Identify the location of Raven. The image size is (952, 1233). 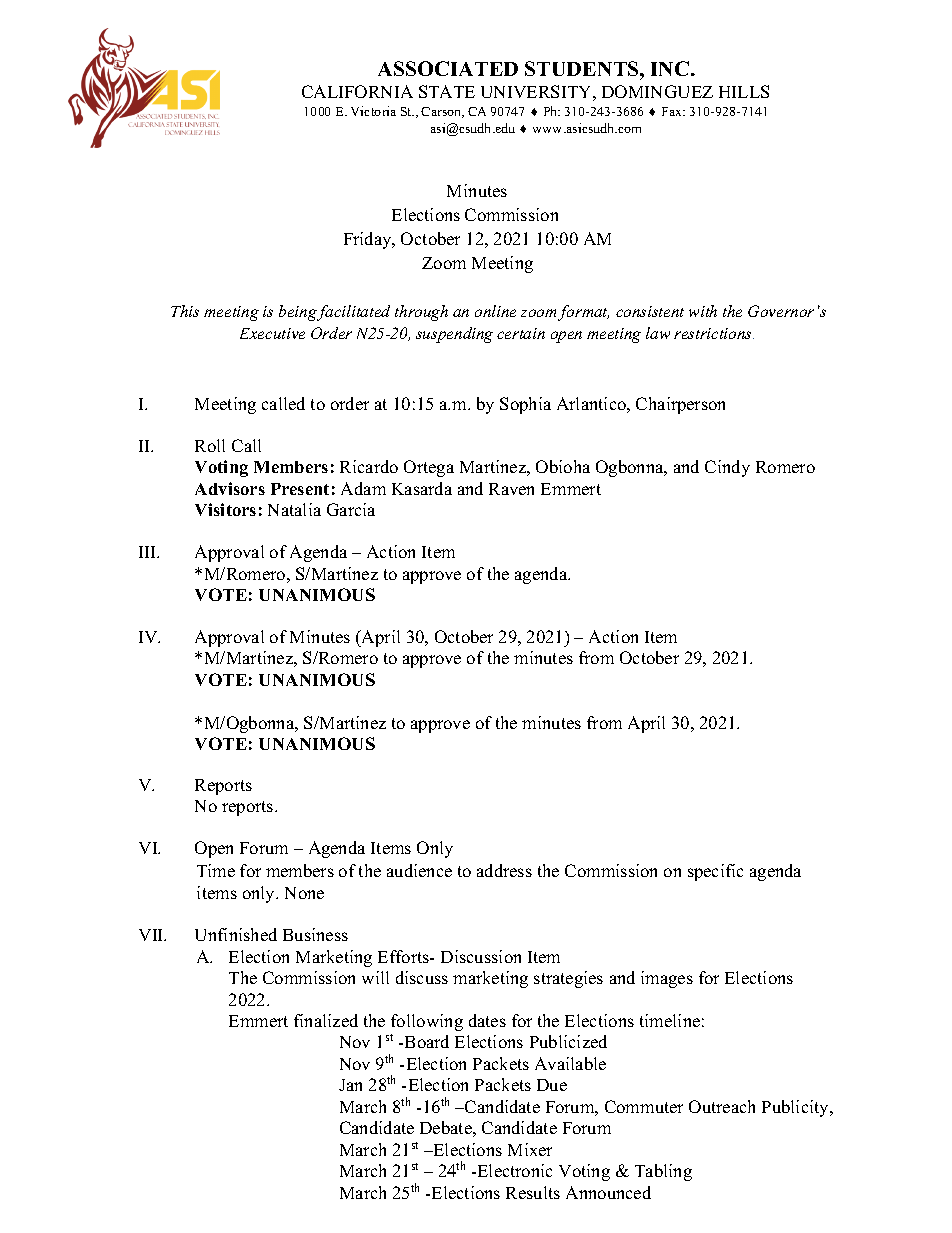
(511, 489).
